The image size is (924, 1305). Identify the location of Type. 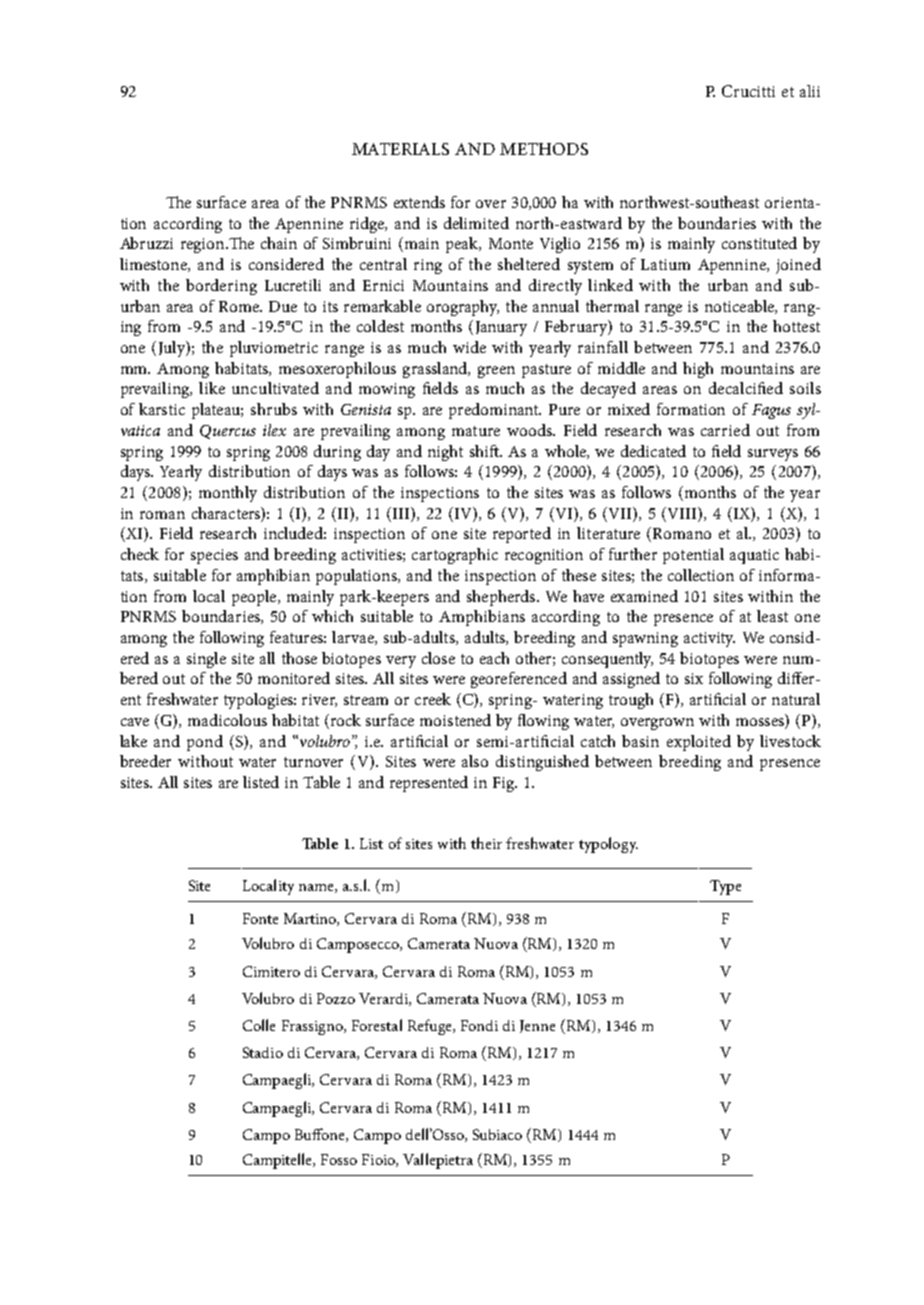
(725, 887).
